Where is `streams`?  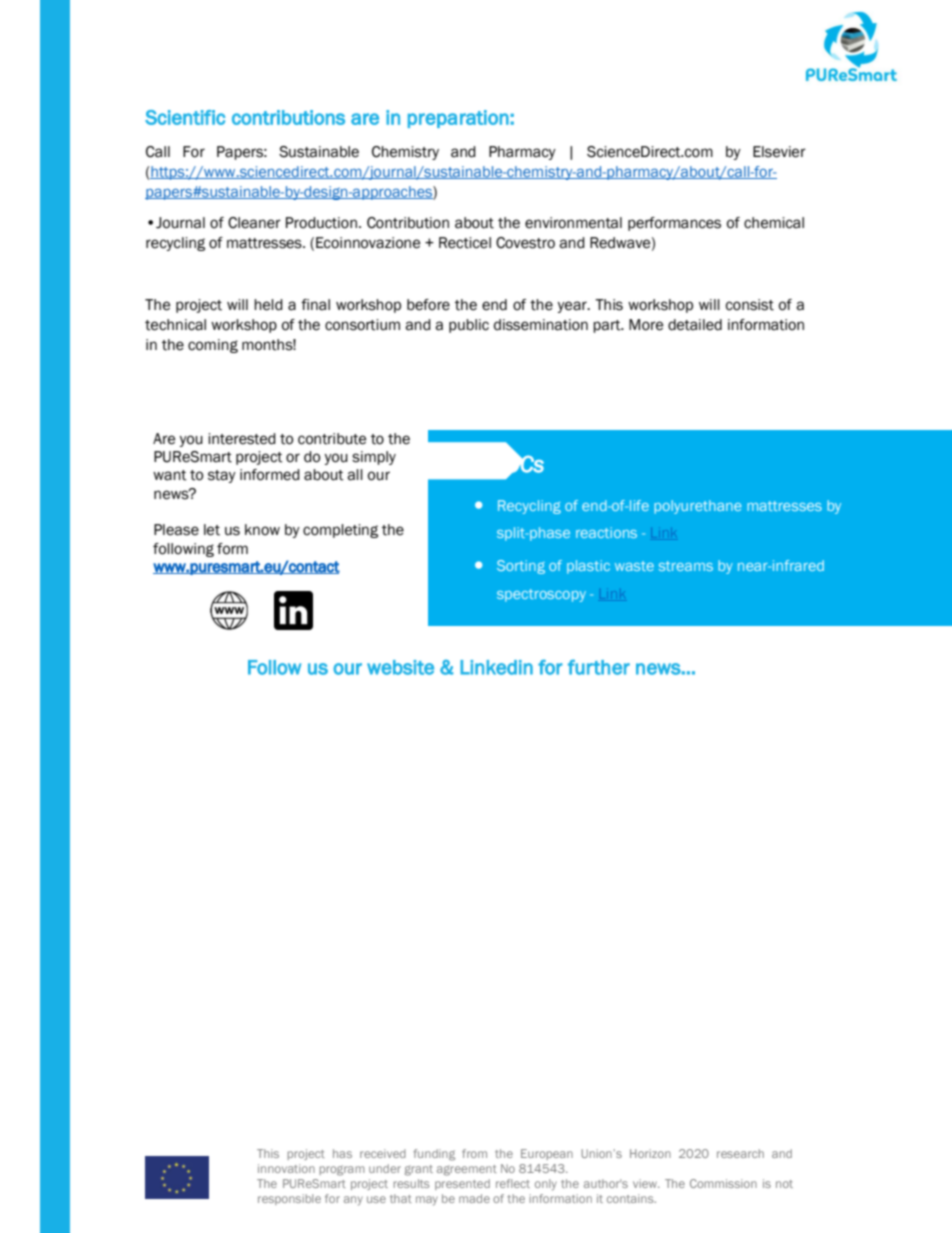 streams is located at coordinates (686, 566).
